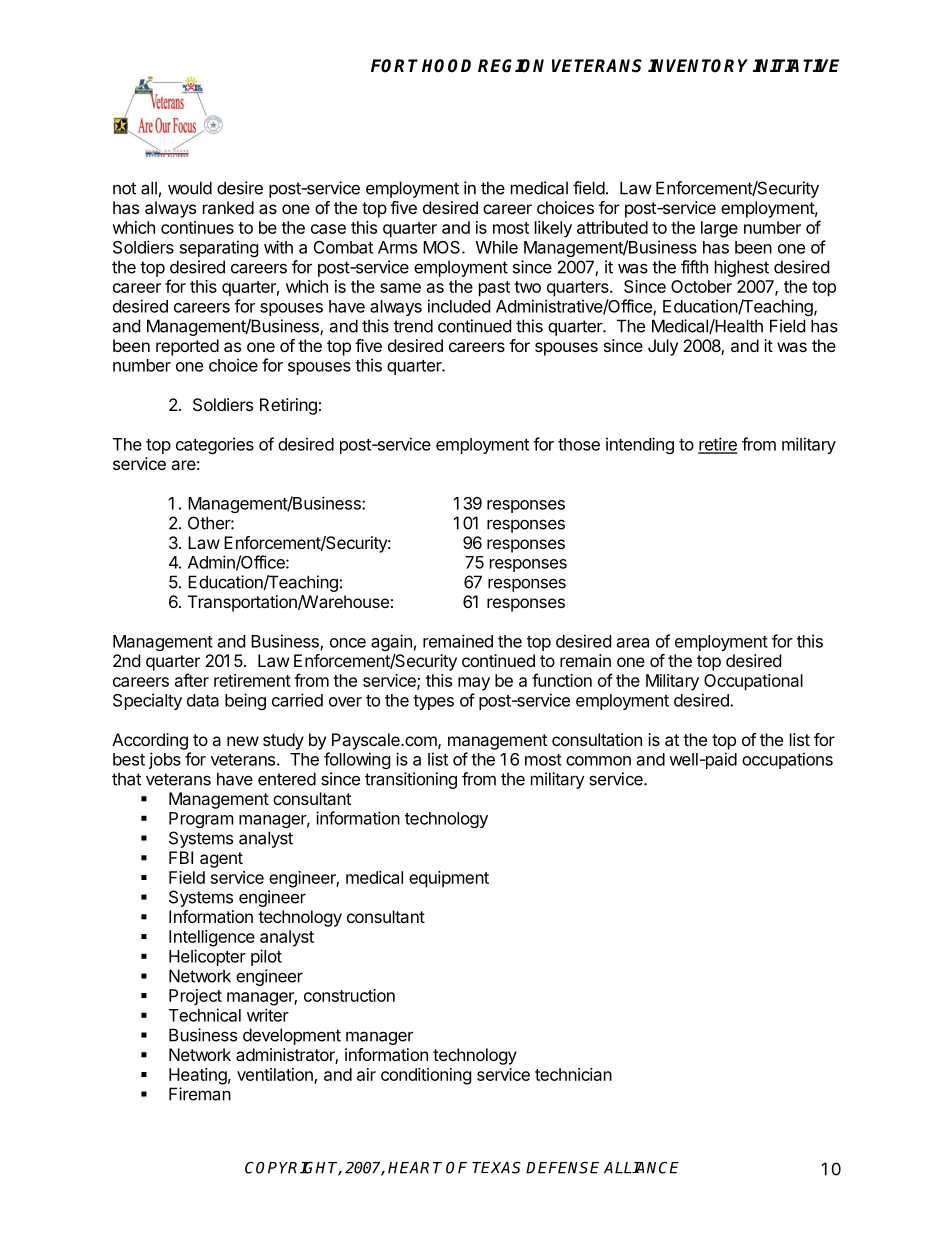 This page has height=1233, width=952. What do you see at coordinates (201, 820) in the page?
I see `Program` at bounding box center [201, 820].
